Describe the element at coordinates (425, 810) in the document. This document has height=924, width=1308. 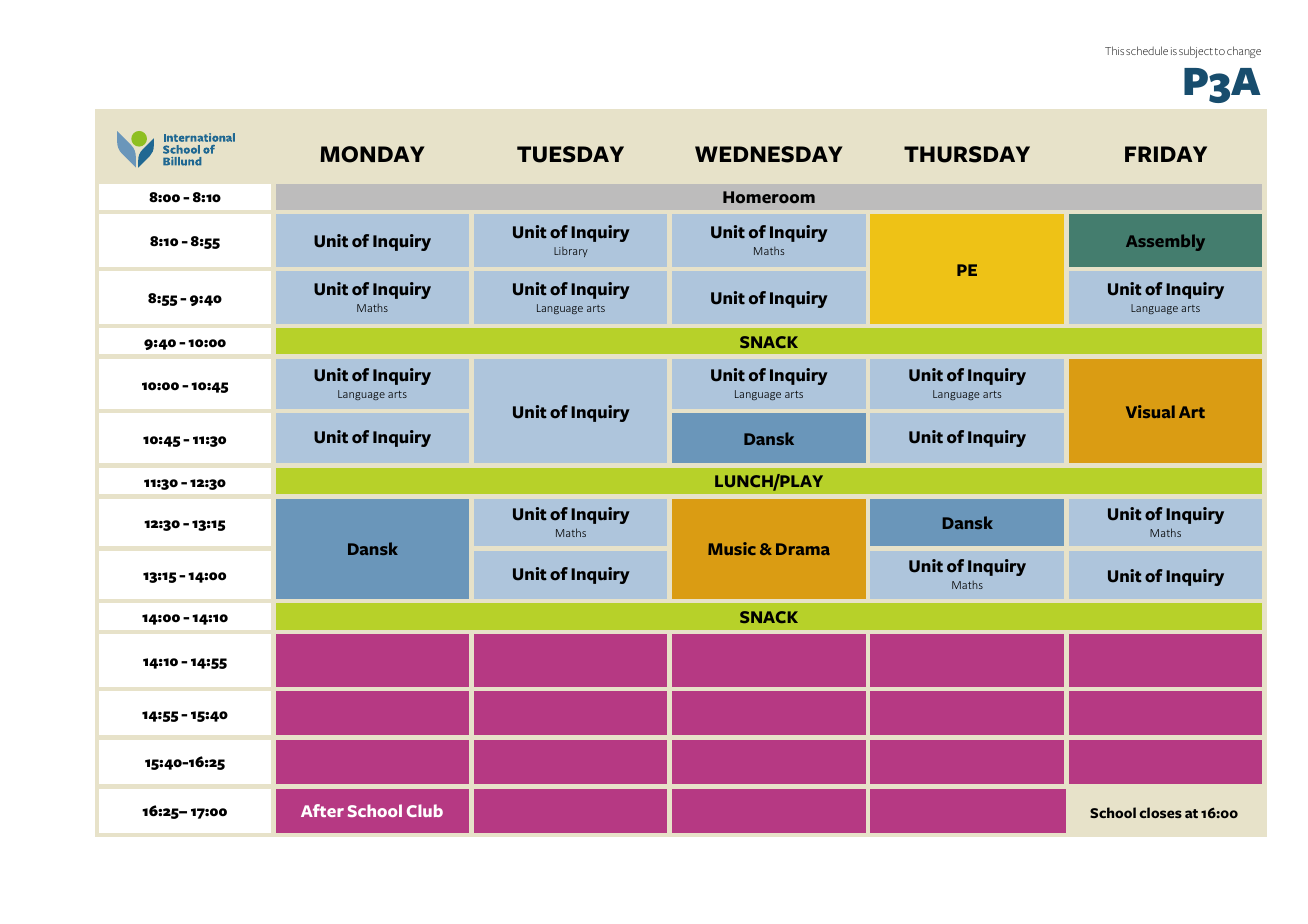
I see `Club` at that location.
